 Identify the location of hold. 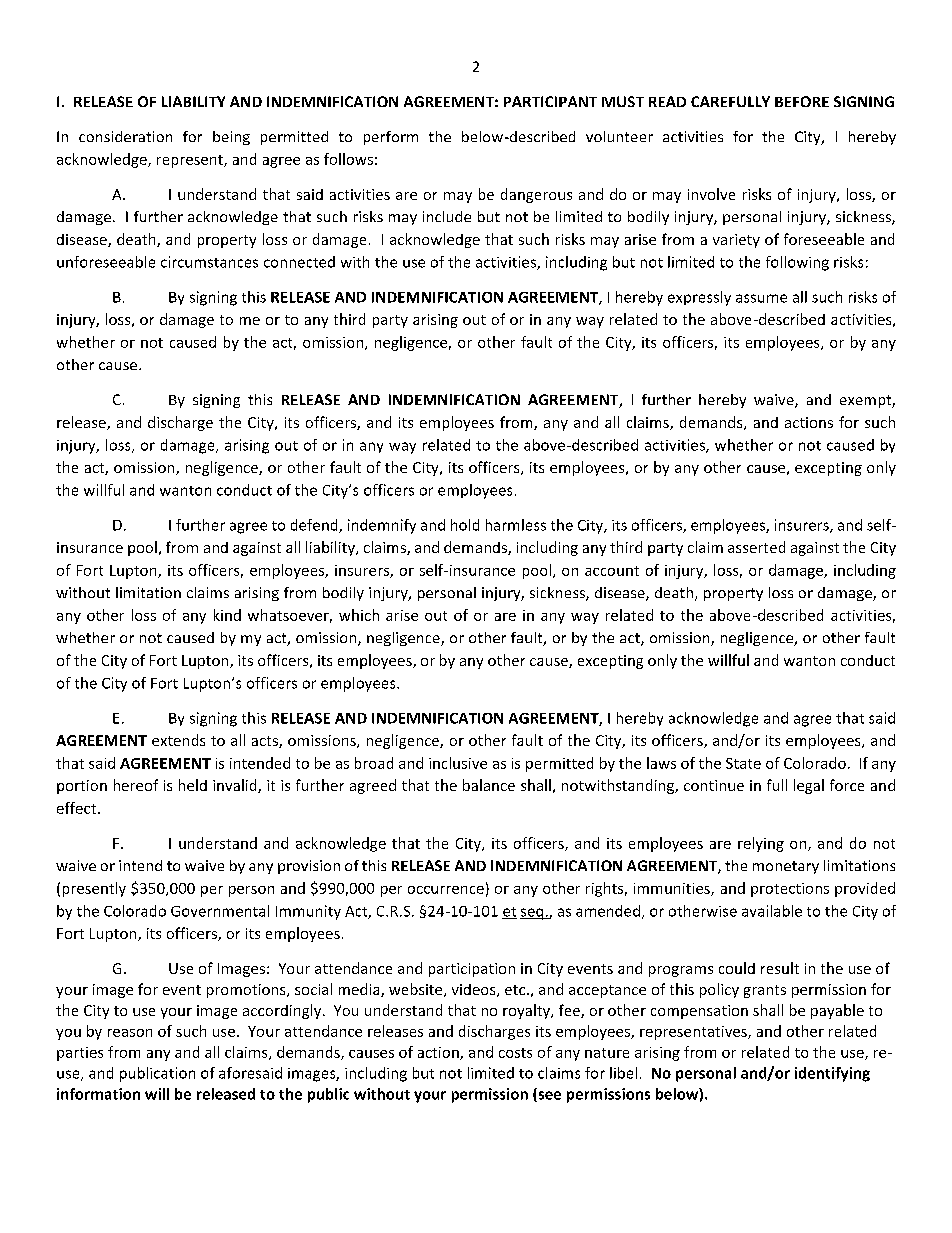
(465, 525).
